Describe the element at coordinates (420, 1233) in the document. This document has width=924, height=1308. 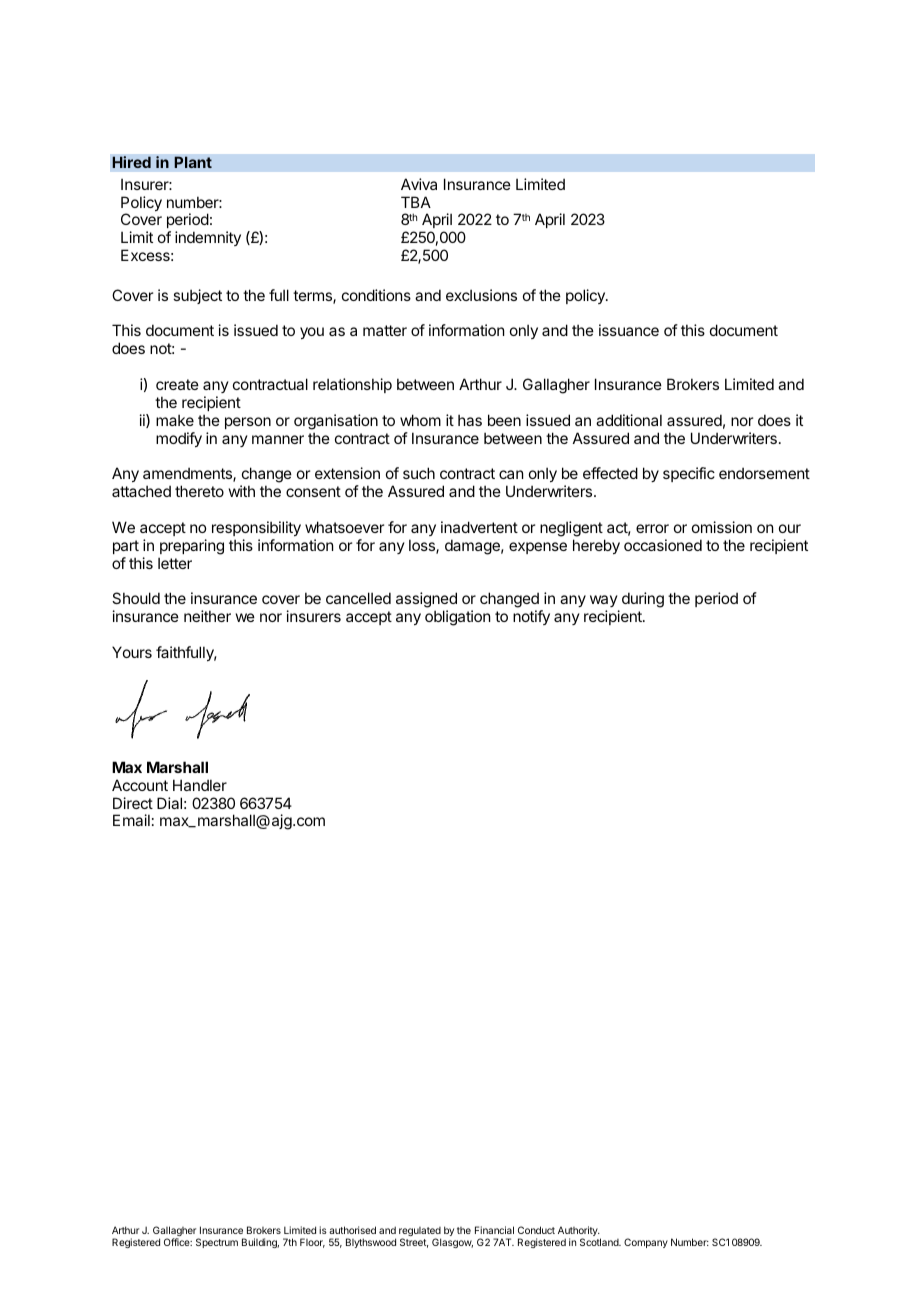
I see `regulated` at that location.
